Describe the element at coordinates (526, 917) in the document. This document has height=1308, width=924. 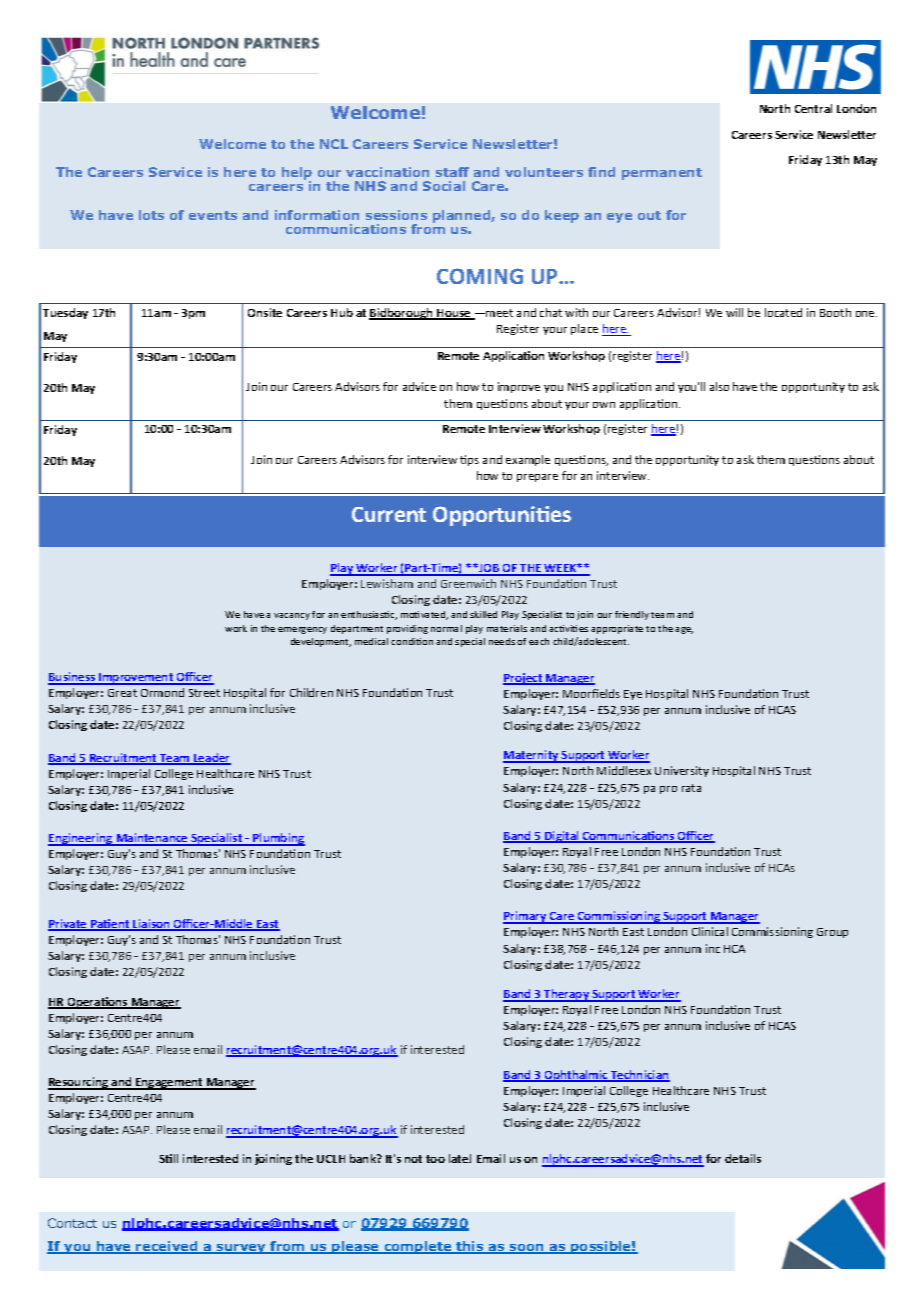
I see `Primary` at that location.
